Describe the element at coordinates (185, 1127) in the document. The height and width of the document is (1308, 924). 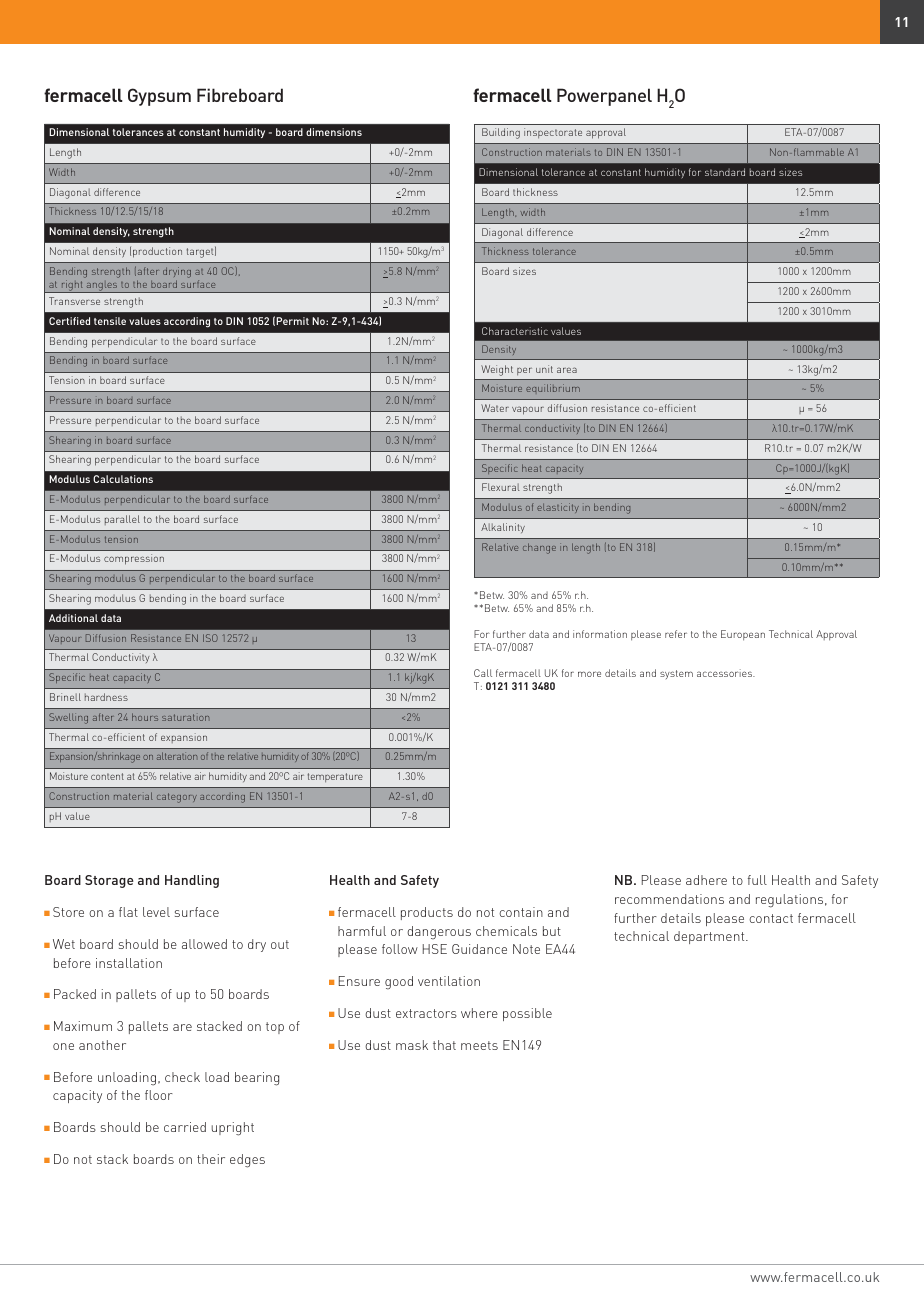
I see `carried` at that location.
